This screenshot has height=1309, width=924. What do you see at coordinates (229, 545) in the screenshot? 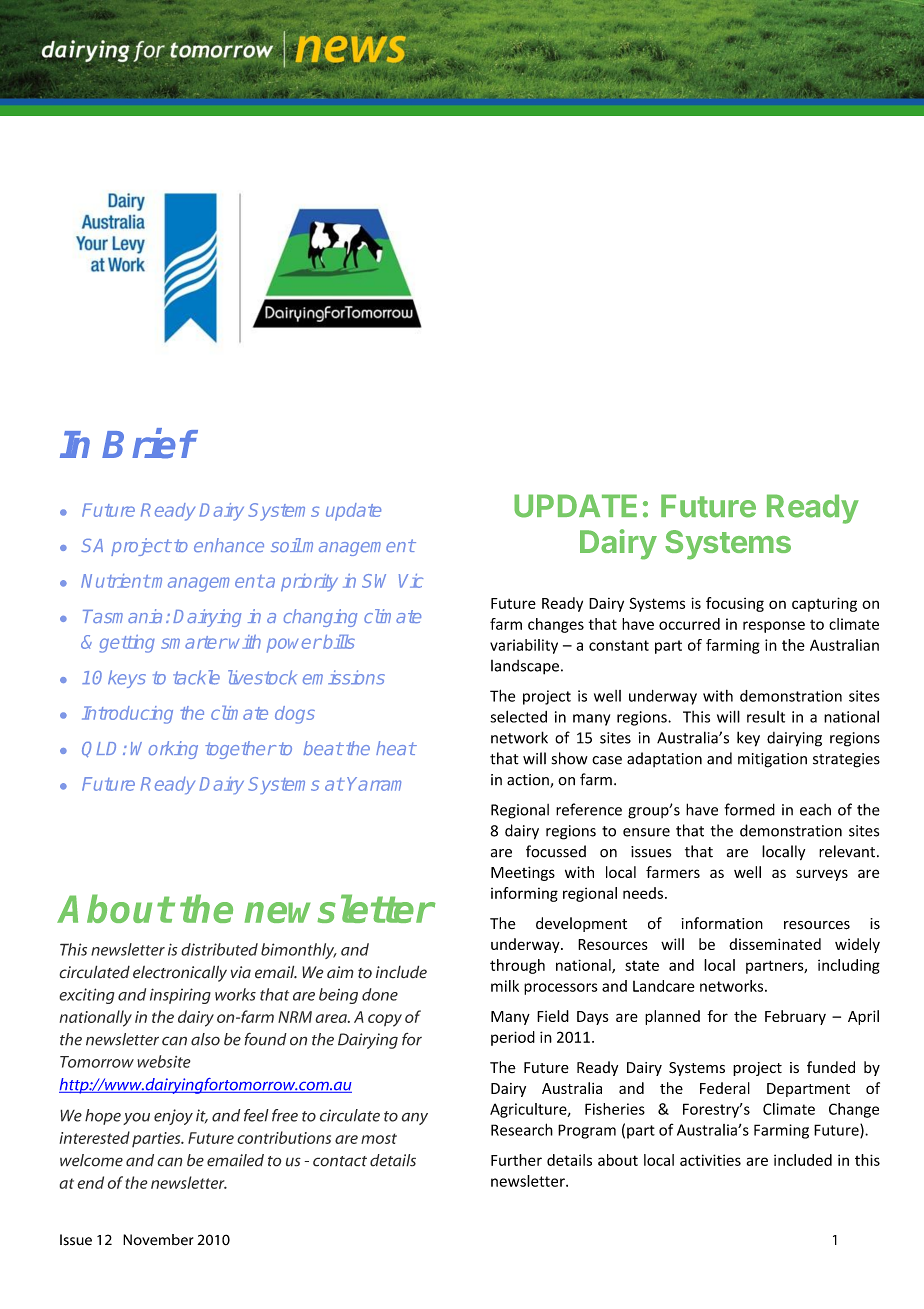
I see `enhance` at bounding box center [229, 545].
